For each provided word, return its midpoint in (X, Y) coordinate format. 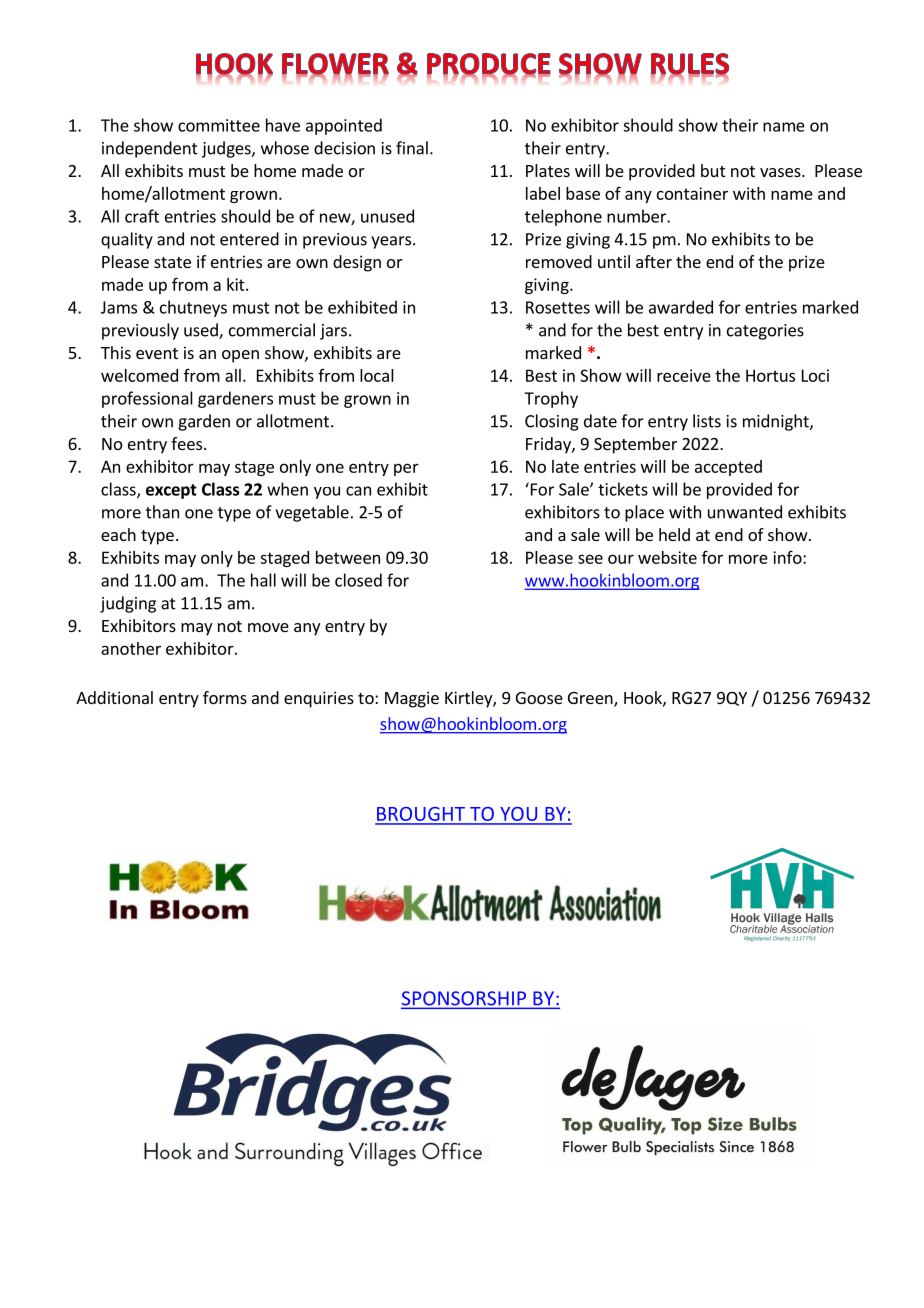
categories (765, 332)
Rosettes (558, 307)
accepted (728, 468)
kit (237, 284)
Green (591, 699)
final (412, 148)
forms (225, 697)
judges (227, 149)
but (713, 170)
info (788, 557)
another (131, 648)
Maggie (412, 699)
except (171, 491)
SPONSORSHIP (464, 999)
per (406, 469)
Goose (539, 698)
